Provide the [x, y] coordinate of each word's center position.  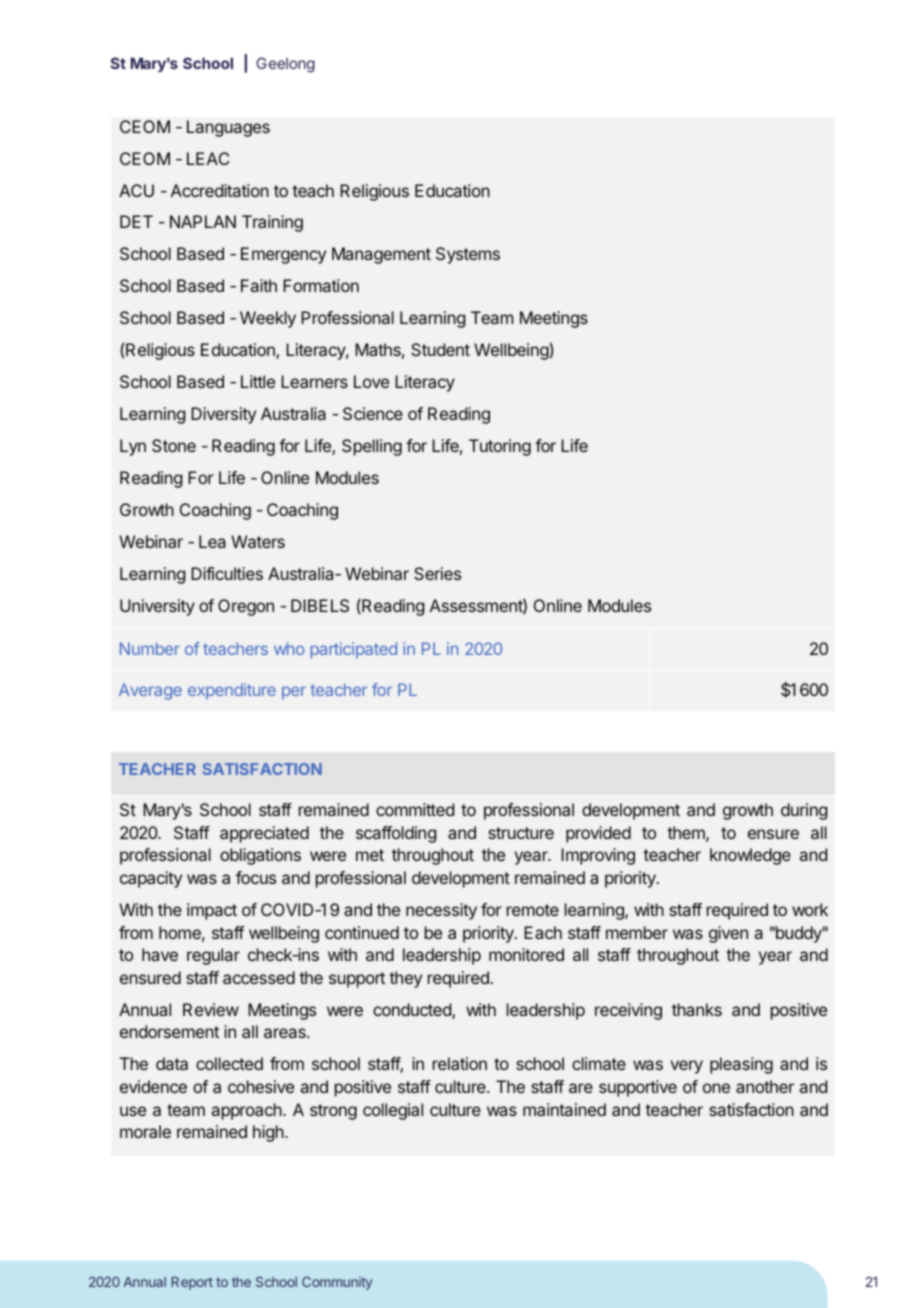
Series [437, 573]
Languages [228, 128]
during [804, 811]
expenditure [232, 691]
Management [381, 255]
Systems [468, 255]
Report [192, 1283]
